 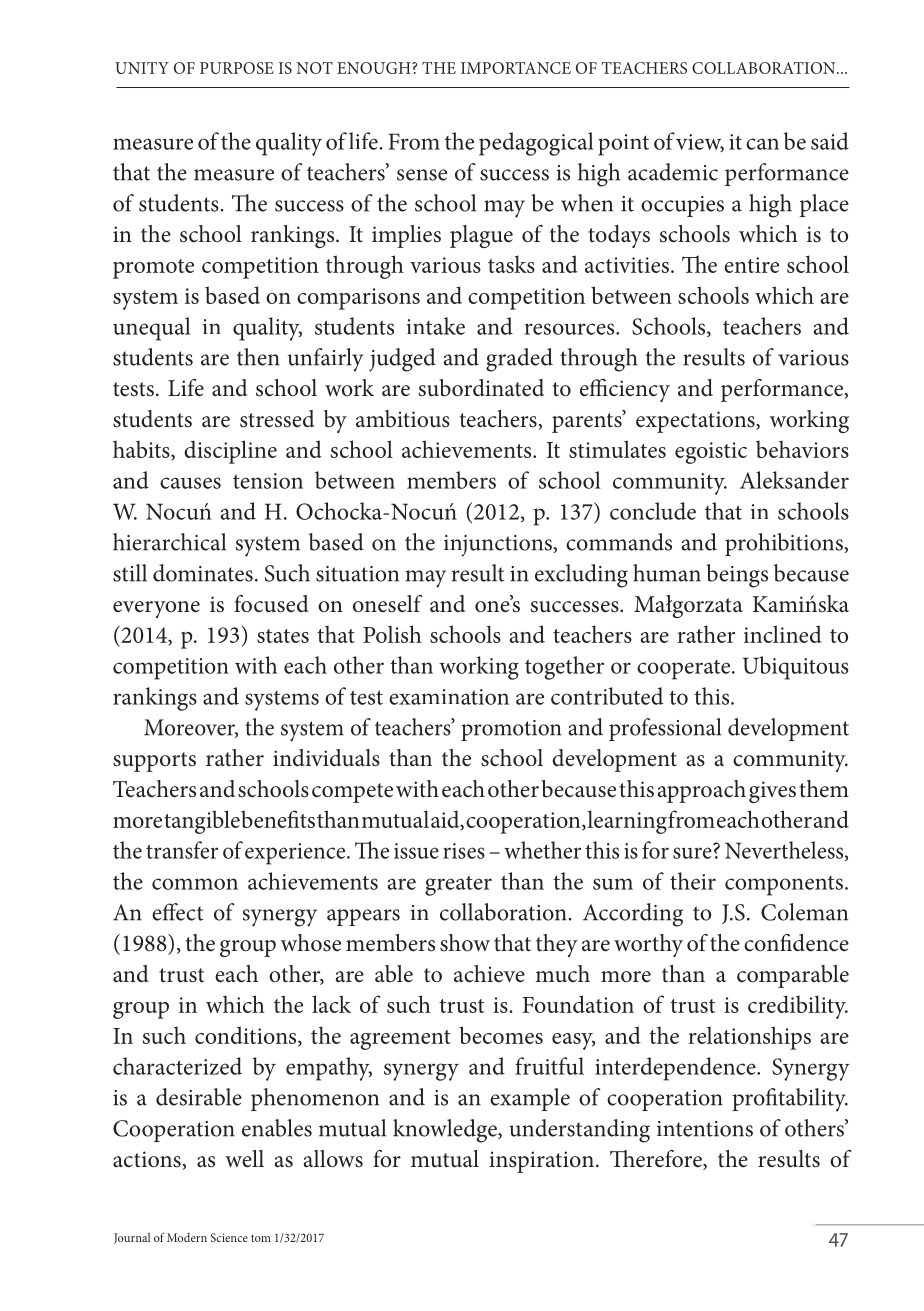 What do you see at coordinates (229, 1237) in the image?
I see `Science` at bounding box center [229, 1237].
